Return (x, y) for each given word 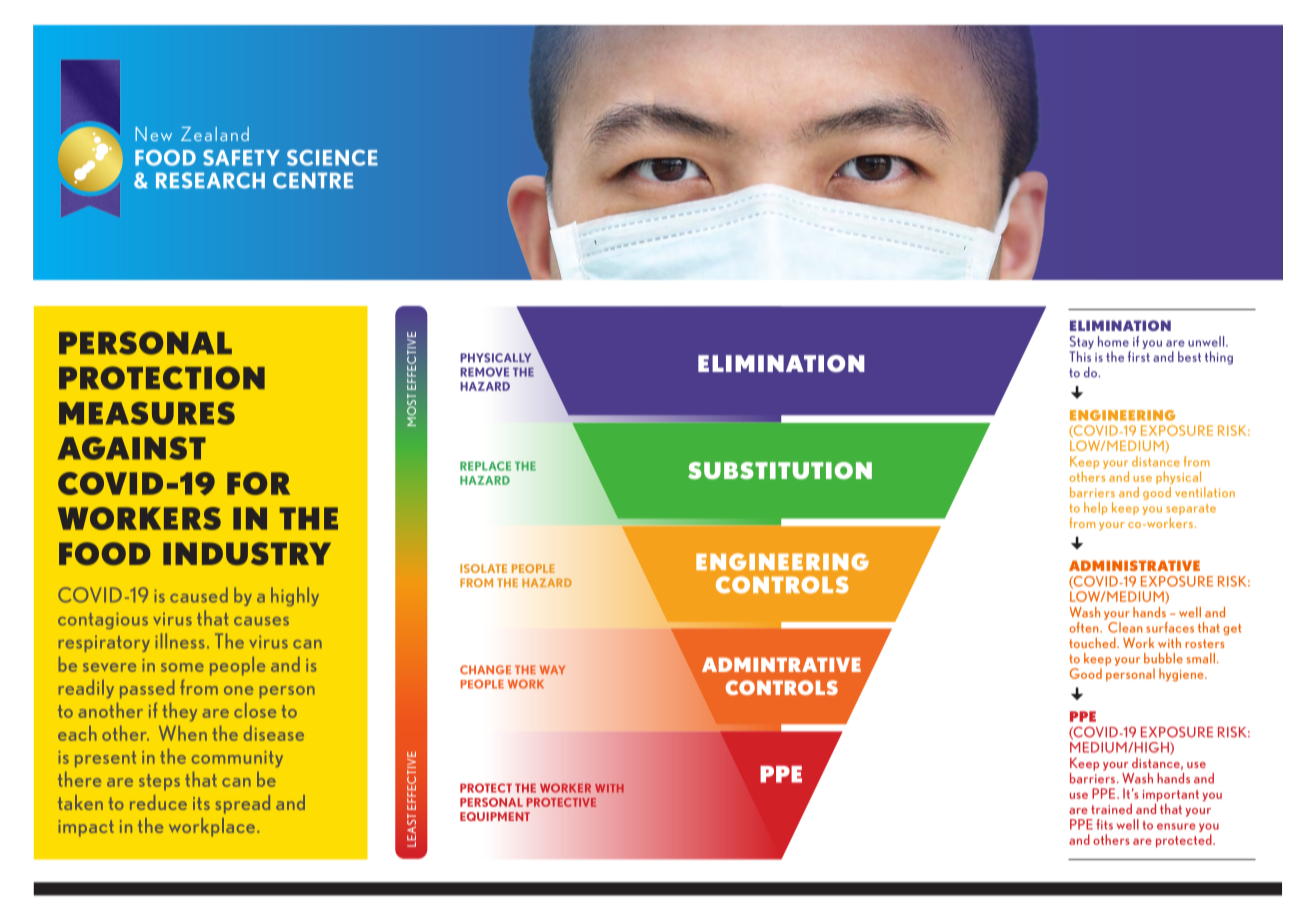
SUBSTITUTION (780, 470)
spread (243, 804)
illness (180, 641)
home (1113, 341)
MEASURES (147, 413)
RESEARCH (210, 180)
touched (1093, 642)
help (1096, 508)
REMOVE (484, 372)
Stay (1082, 342)
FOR (258, 483)
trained (1111, 808)
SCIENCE (332, 158)
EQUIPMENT (495, 816)
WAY (552, 669)
